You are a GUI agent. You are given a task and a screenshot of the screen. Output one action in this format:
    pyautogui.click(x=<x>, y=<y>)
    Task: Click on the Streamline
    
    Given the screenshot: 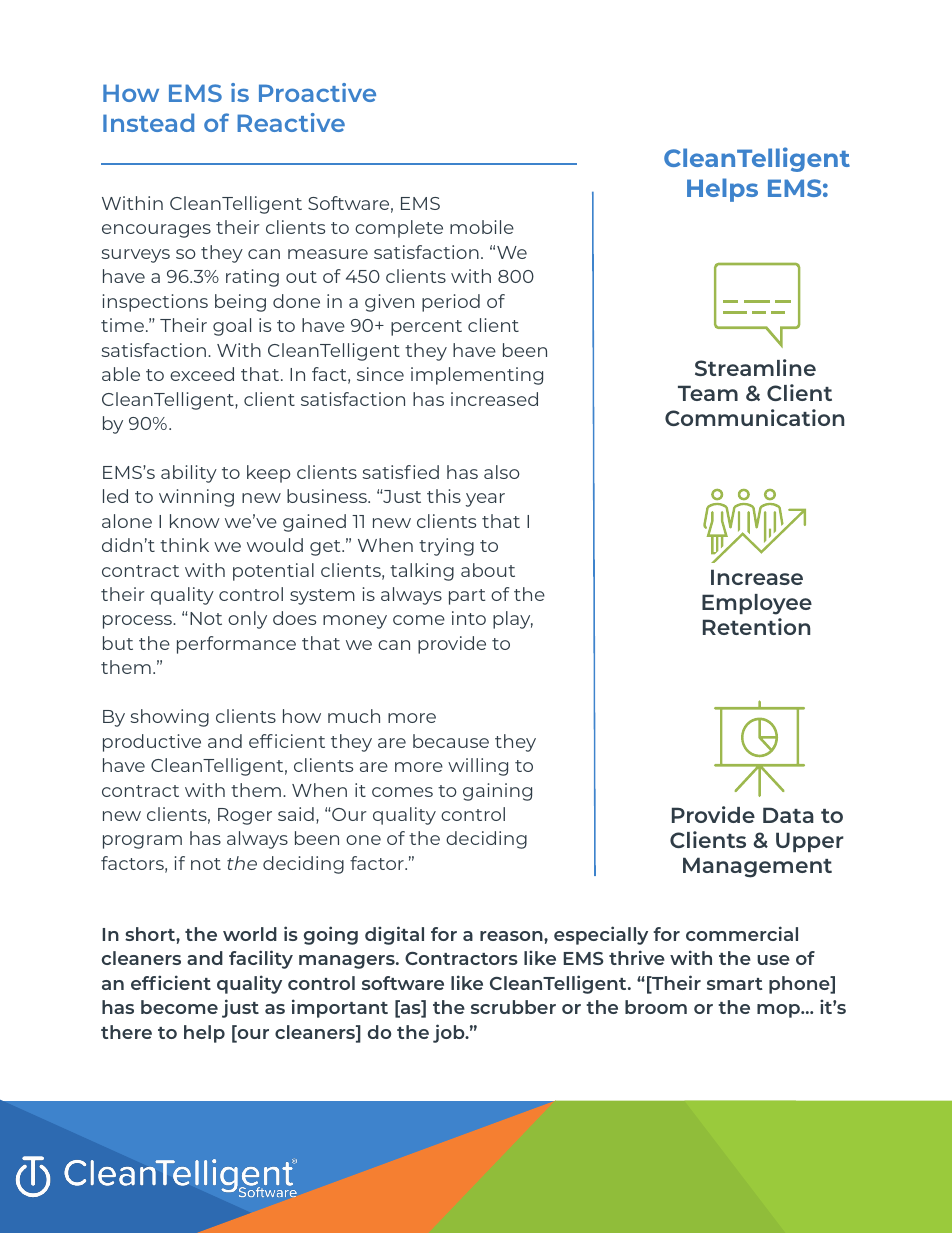 What is the action you would take?
    pyautogui.click(x=755, y=367)
